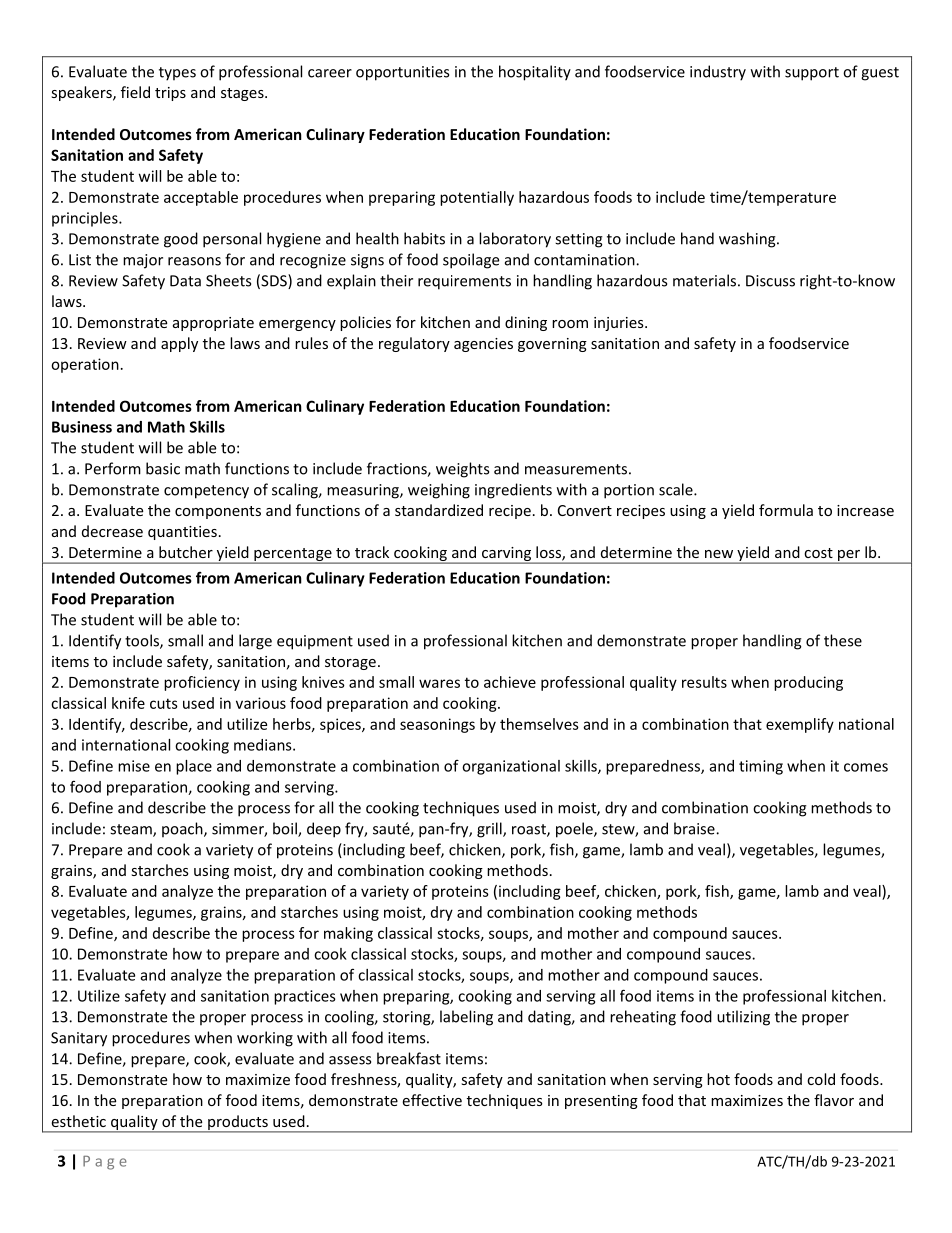 This image has width=952, height=1233. Describe the element at coordinates (238, 1123) in the image. I see `products` at that location.
